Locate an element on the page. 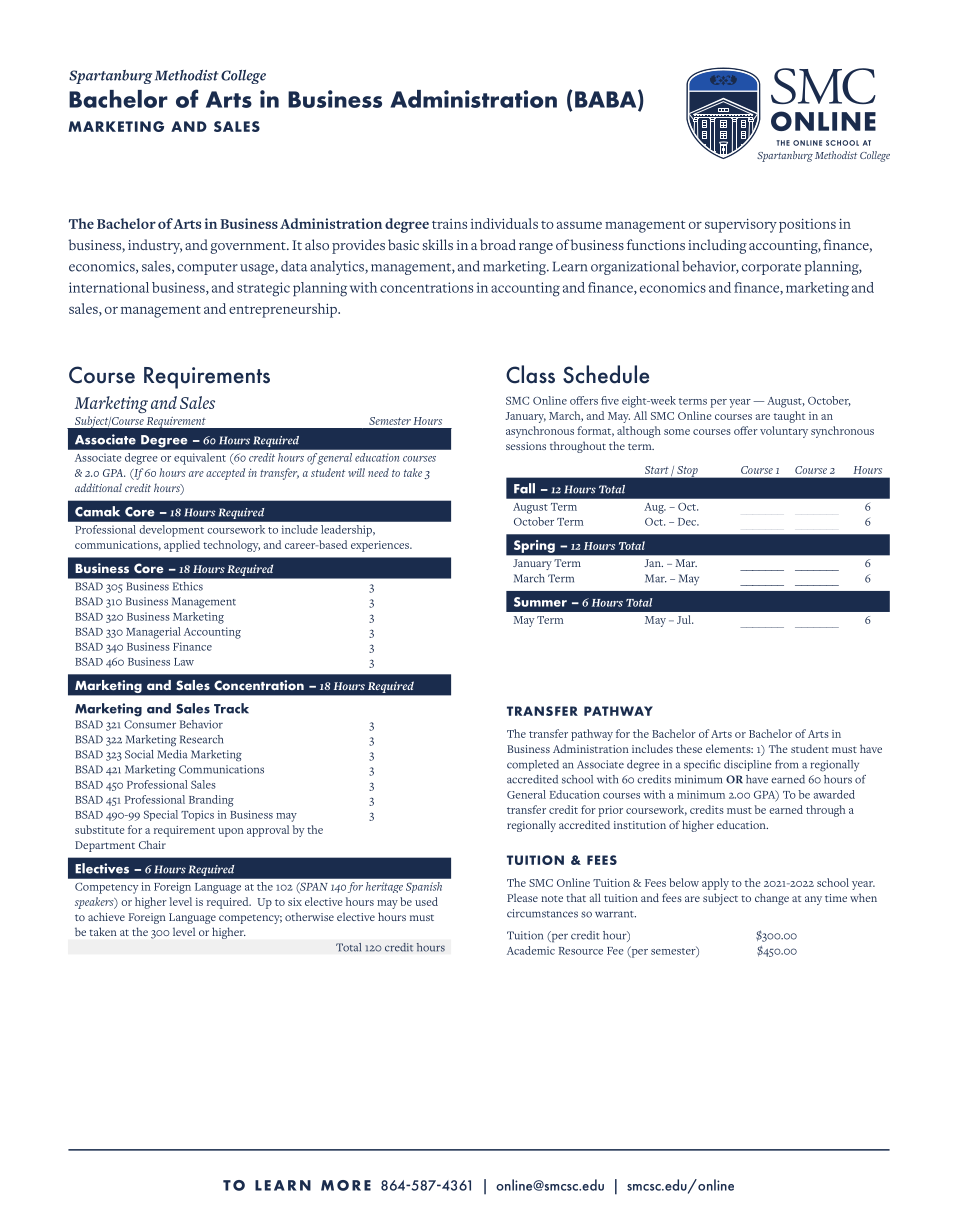 The height and width of the page is (1232, 958). completed is located at coordinates (533, 765).
